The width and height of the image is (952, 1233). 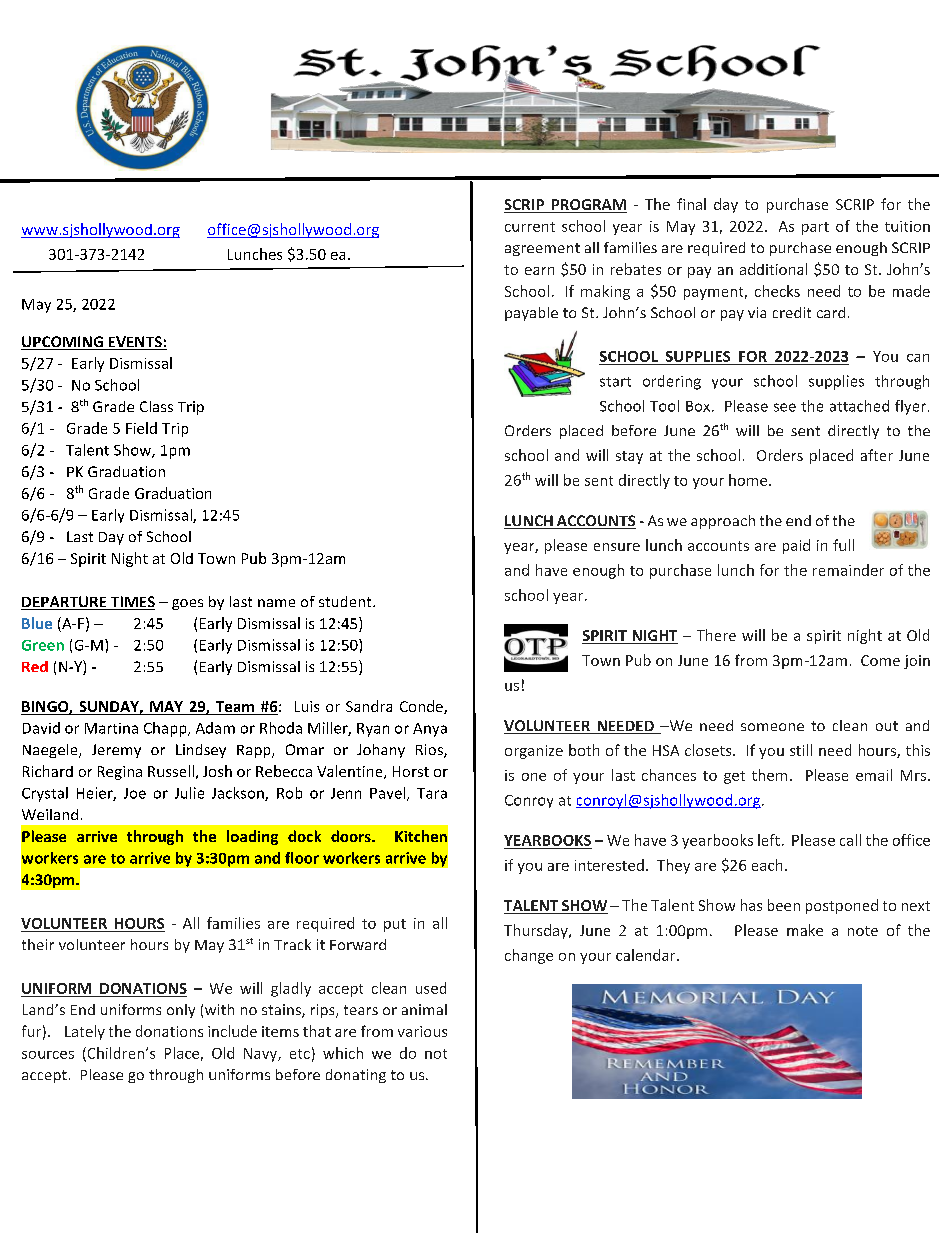 What do you see at coordinates (85, 1032) in the image?
I see `Lately` at bounding box center [85, 1032].
